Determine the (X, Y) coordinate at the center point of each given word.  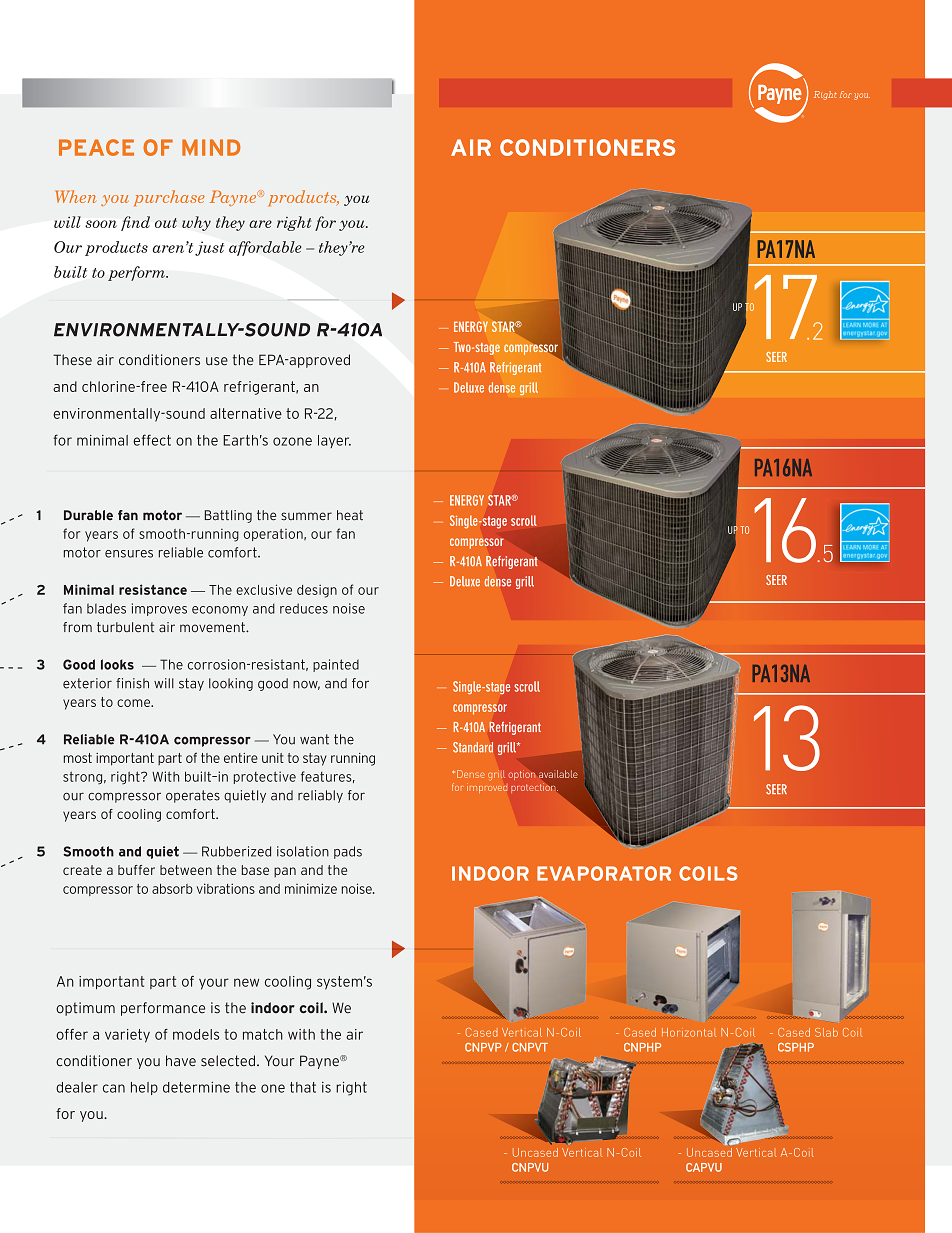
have (181, 1061)
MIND (211, 147)
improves (159, 609)
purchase (169, 198)
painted (336, 665)
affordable (265, 248)
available (558, 774)
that (303, 1087)
